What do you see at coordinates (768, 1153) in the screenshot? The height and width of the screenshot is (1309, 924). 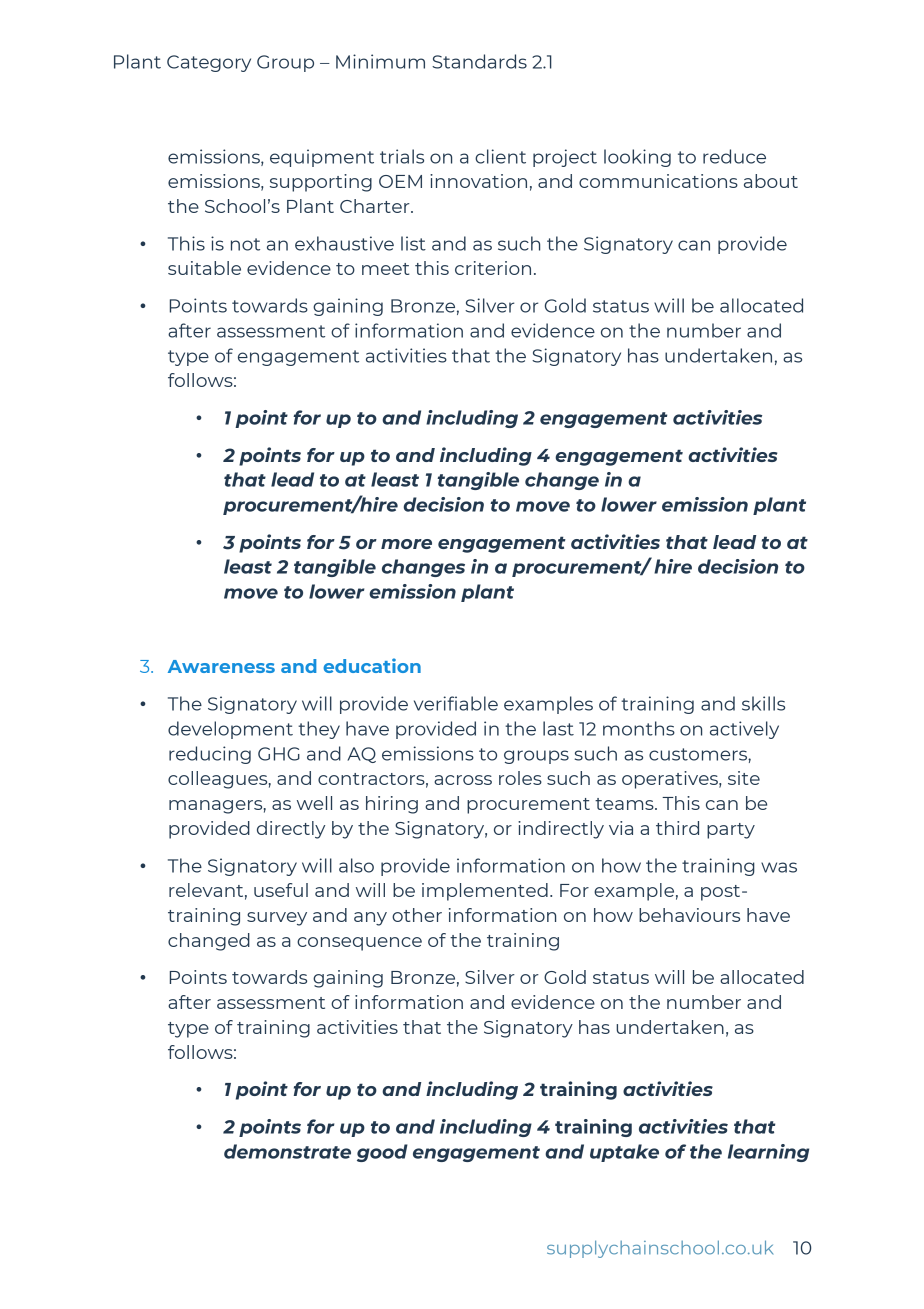 I see `learning` at bounding box center [768, 1153].
